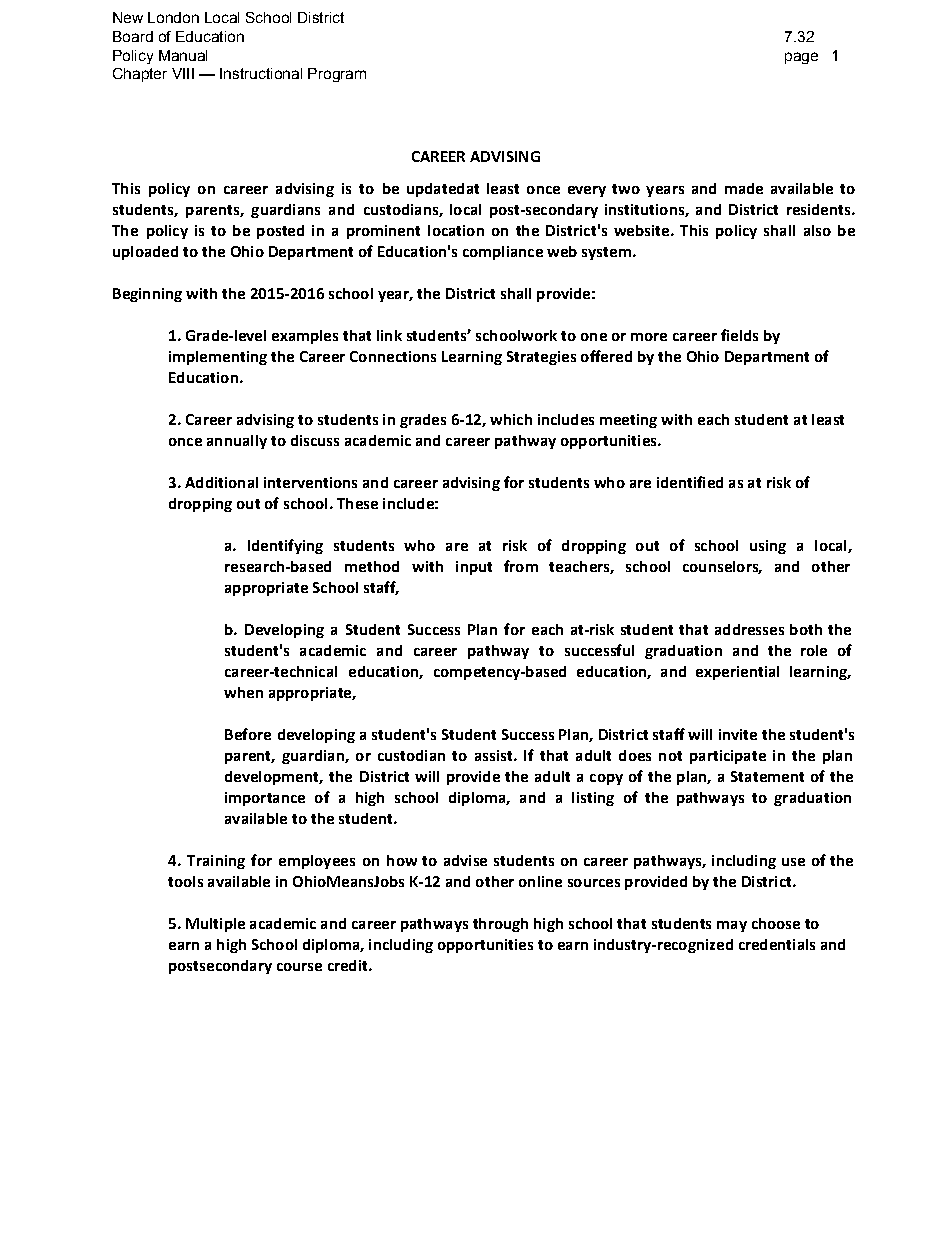  What do you see at coordinates (221, 482) in the screenshot?
I see `Additional` at bounding box center [221, 482].
